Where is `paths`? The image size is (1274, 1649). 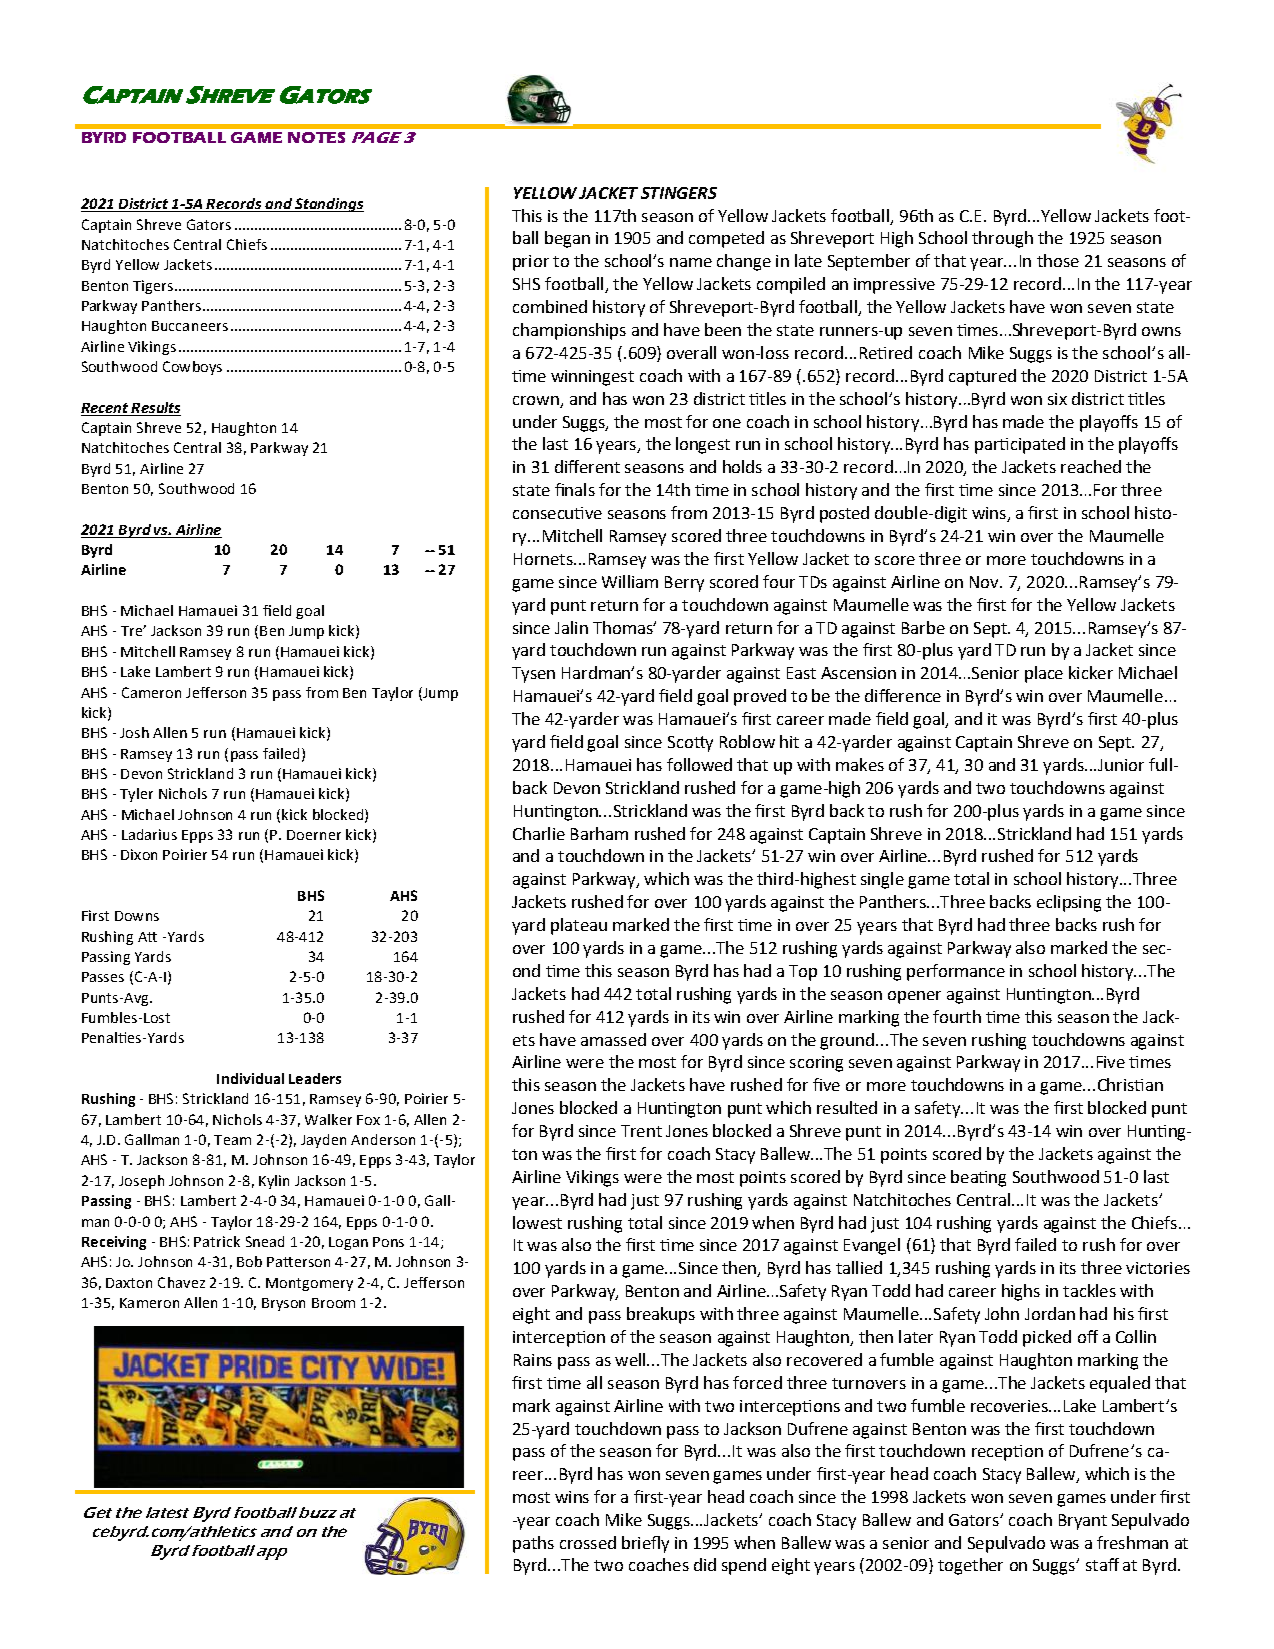
paths is located at coordinates (533, 1544).
